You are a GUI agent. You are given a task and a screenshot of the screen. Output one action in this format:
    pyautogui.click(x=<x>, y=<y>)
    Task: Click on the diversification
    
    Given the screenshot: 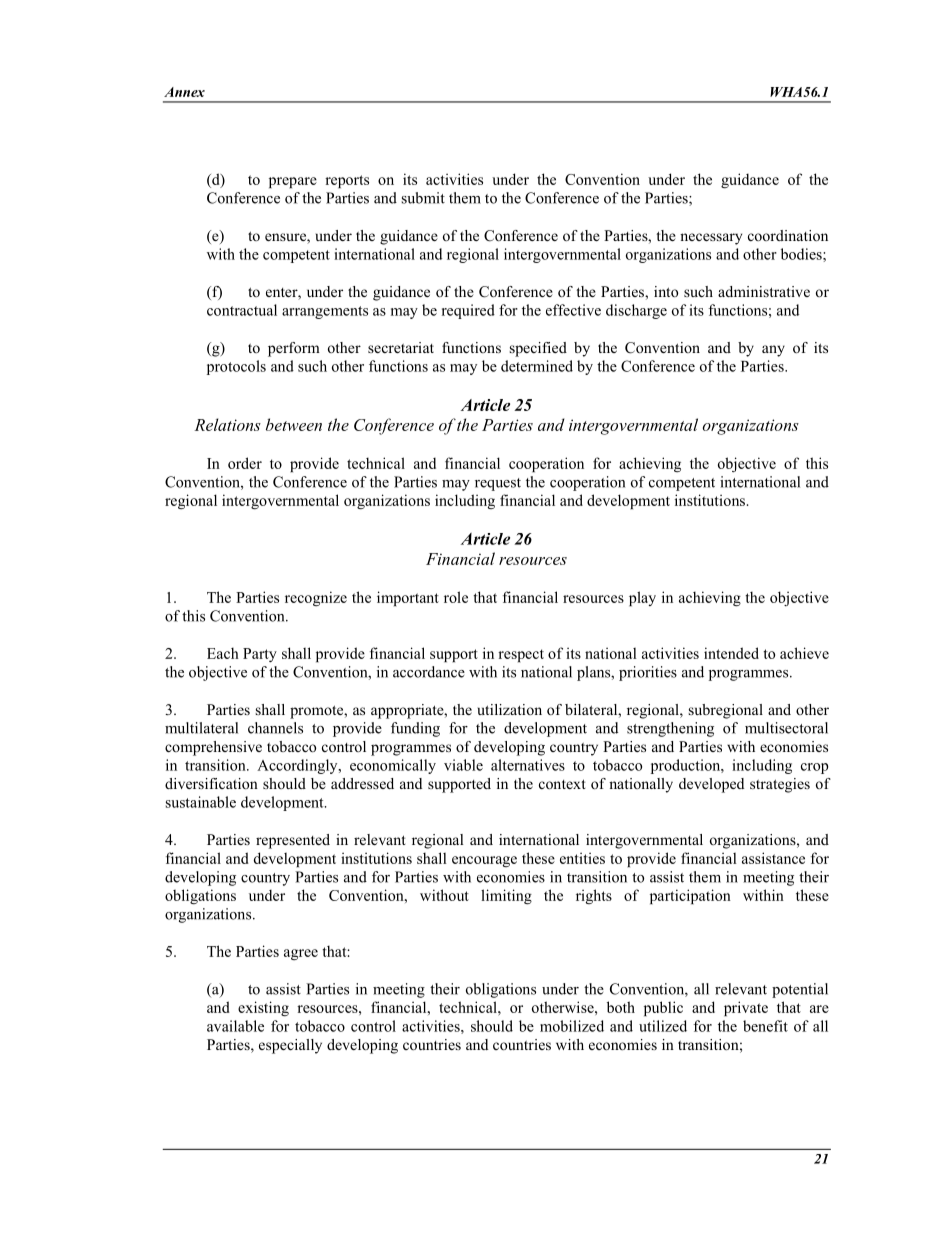 What is the action you would take?
    pyautogui.click(x=211, y=783)
